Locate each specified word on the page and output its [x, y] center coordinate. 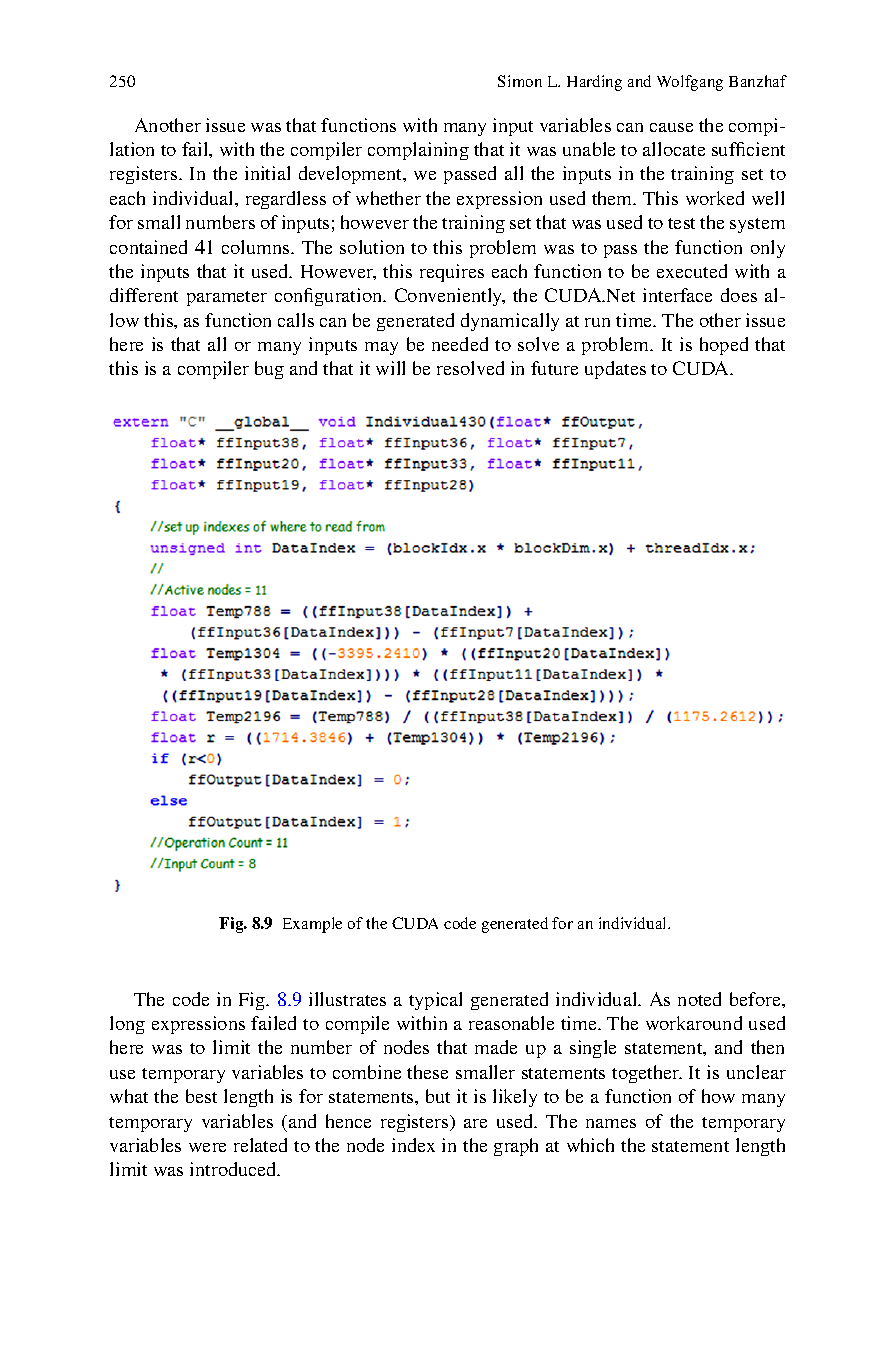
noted [699, 999]
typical [435, 1001]
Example [312, 925]
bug [269, 370]
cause [671, 127]
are [475, 1123]
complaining [418, 151]
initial [267, 173]
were [207, 1147]
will [390, 368]
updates [615, 370]
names [611, 1123]
